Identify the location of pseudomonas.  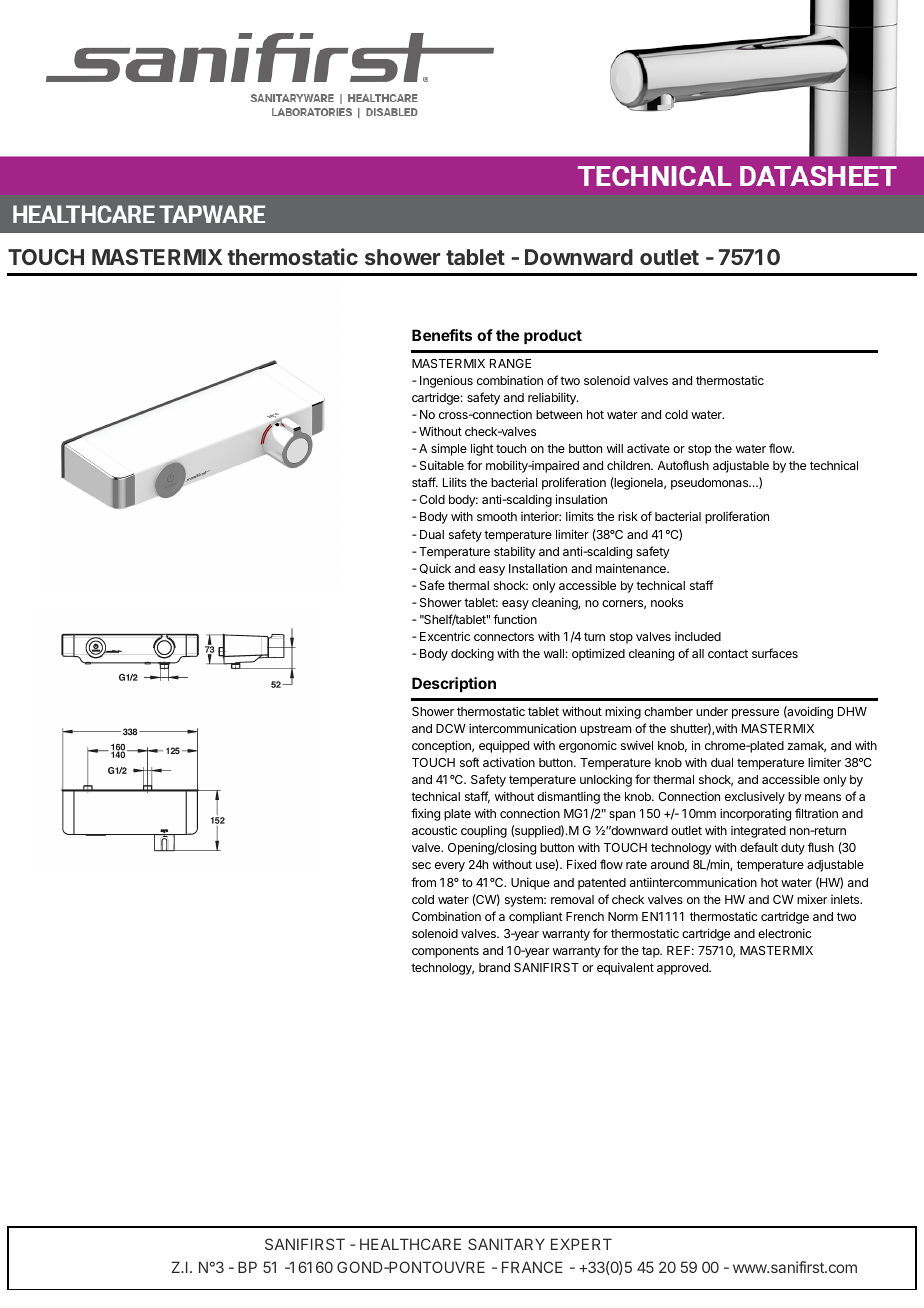
(711, 484).
